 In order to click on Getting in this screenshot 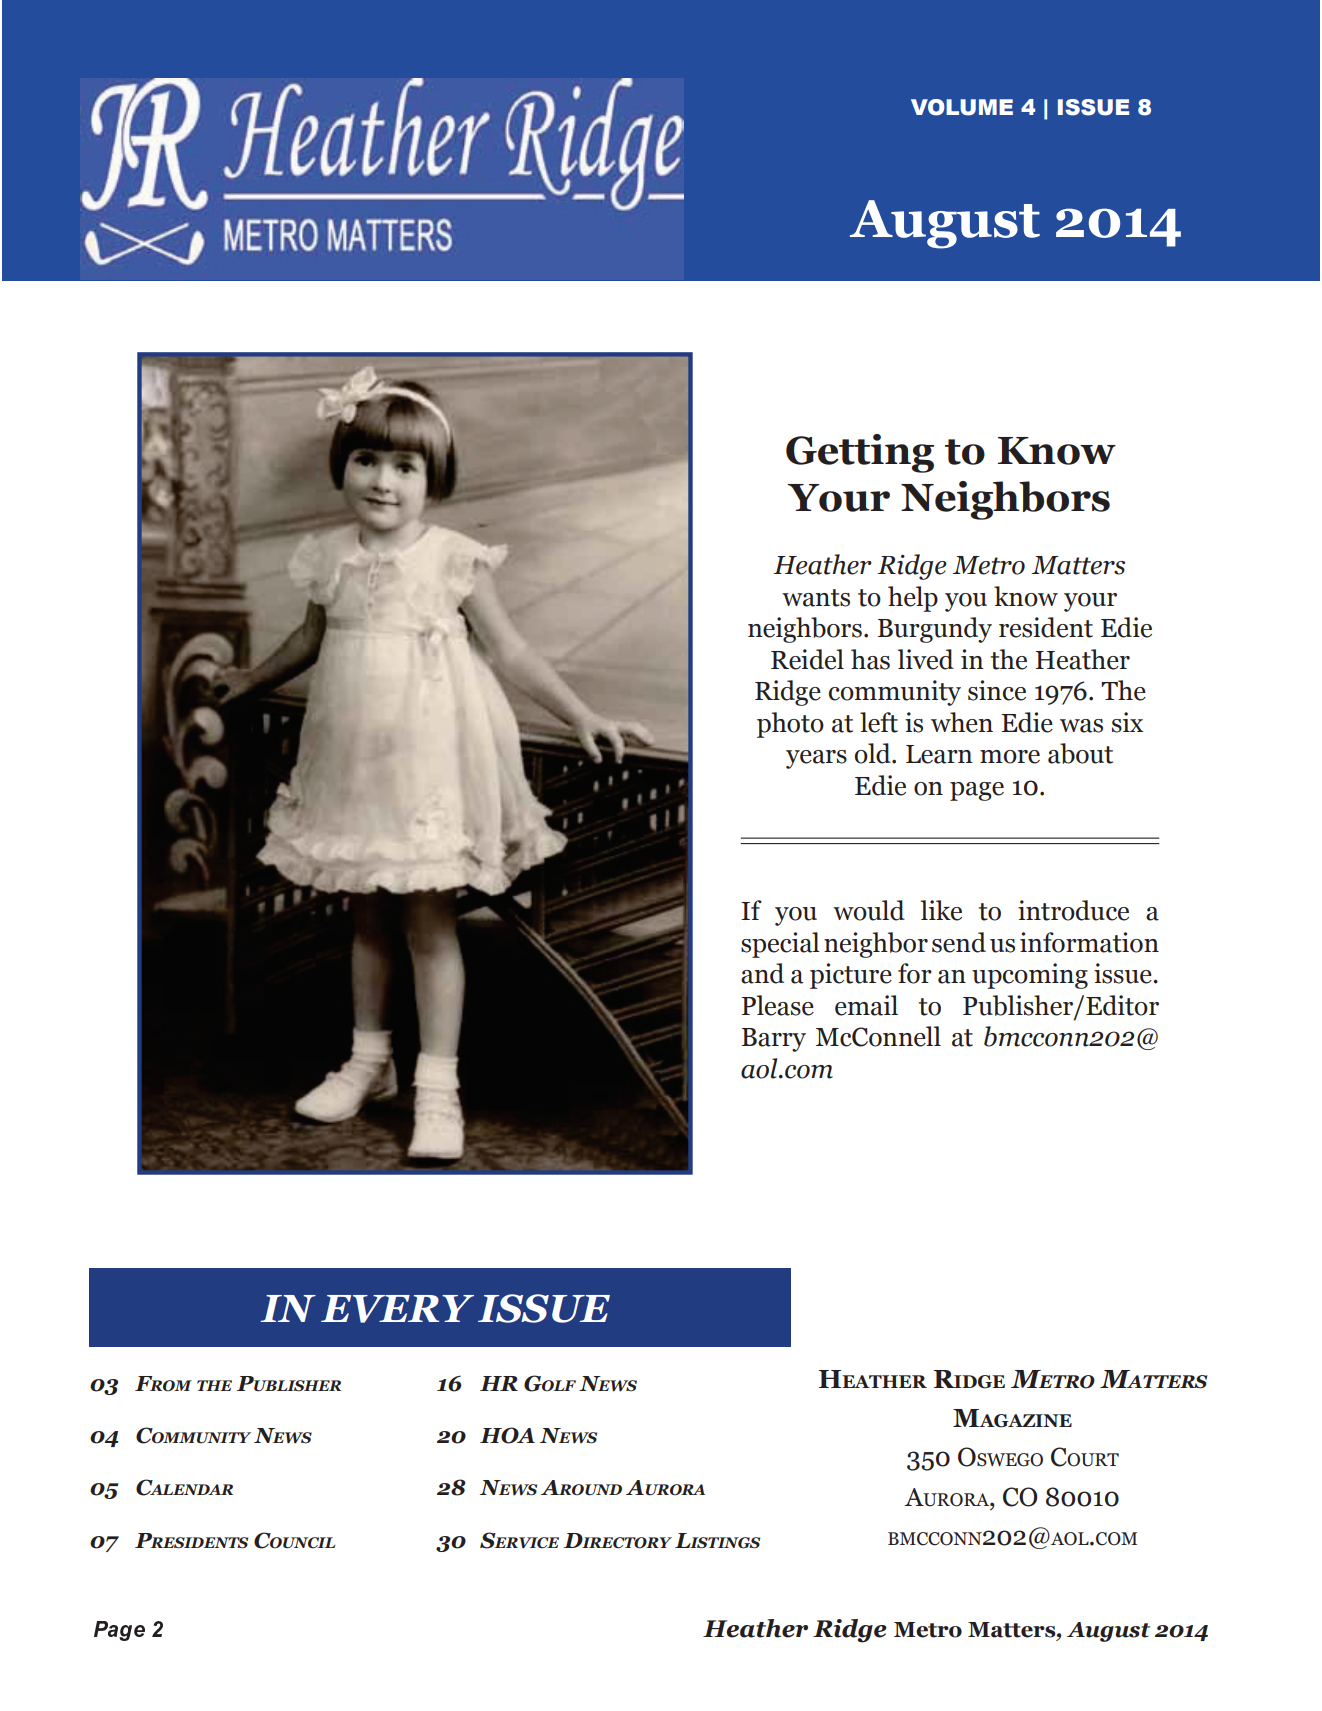, I will do `click(860, 453)`.
